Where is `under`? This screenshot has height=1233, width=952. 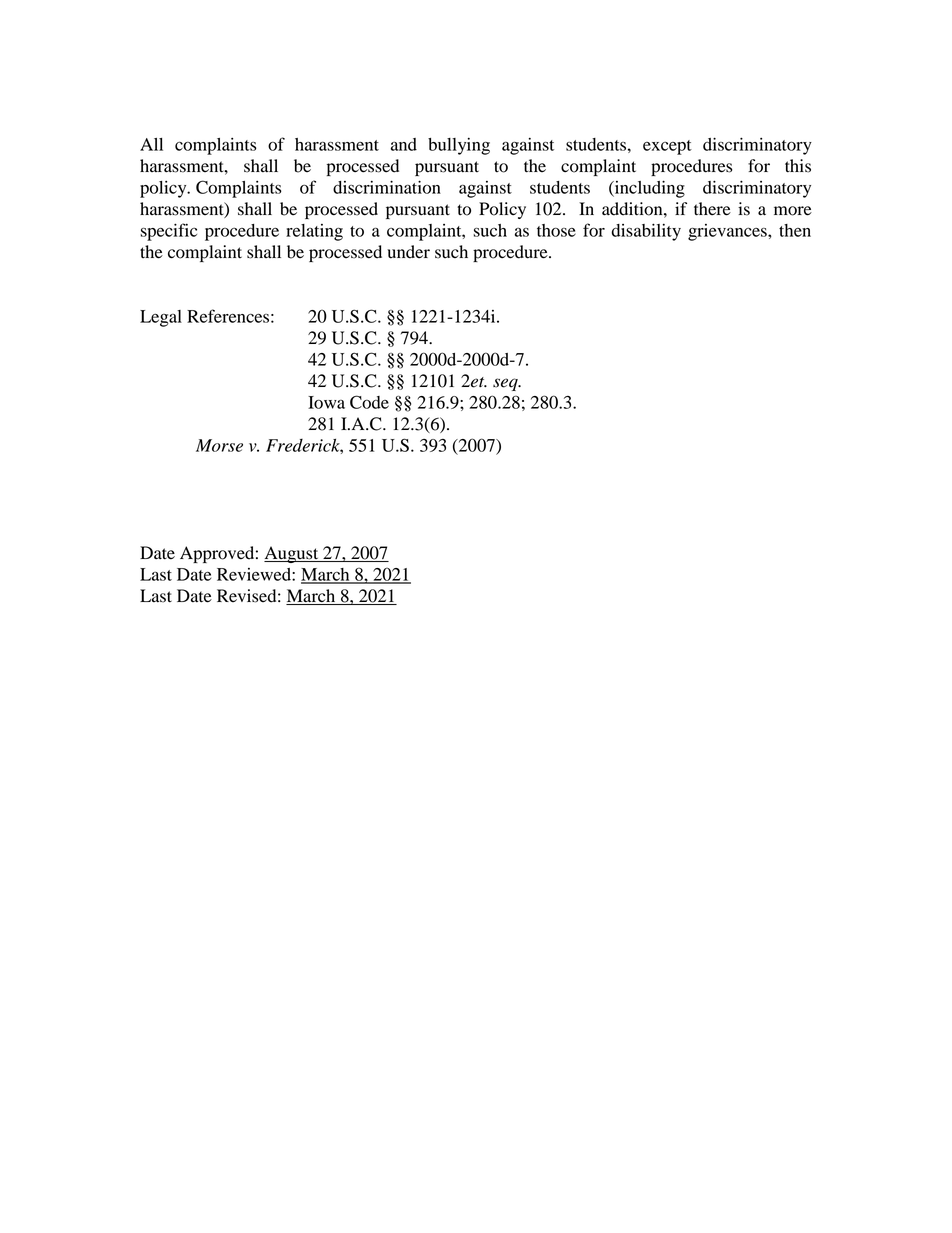 under is located at coordinates (408, 252).
